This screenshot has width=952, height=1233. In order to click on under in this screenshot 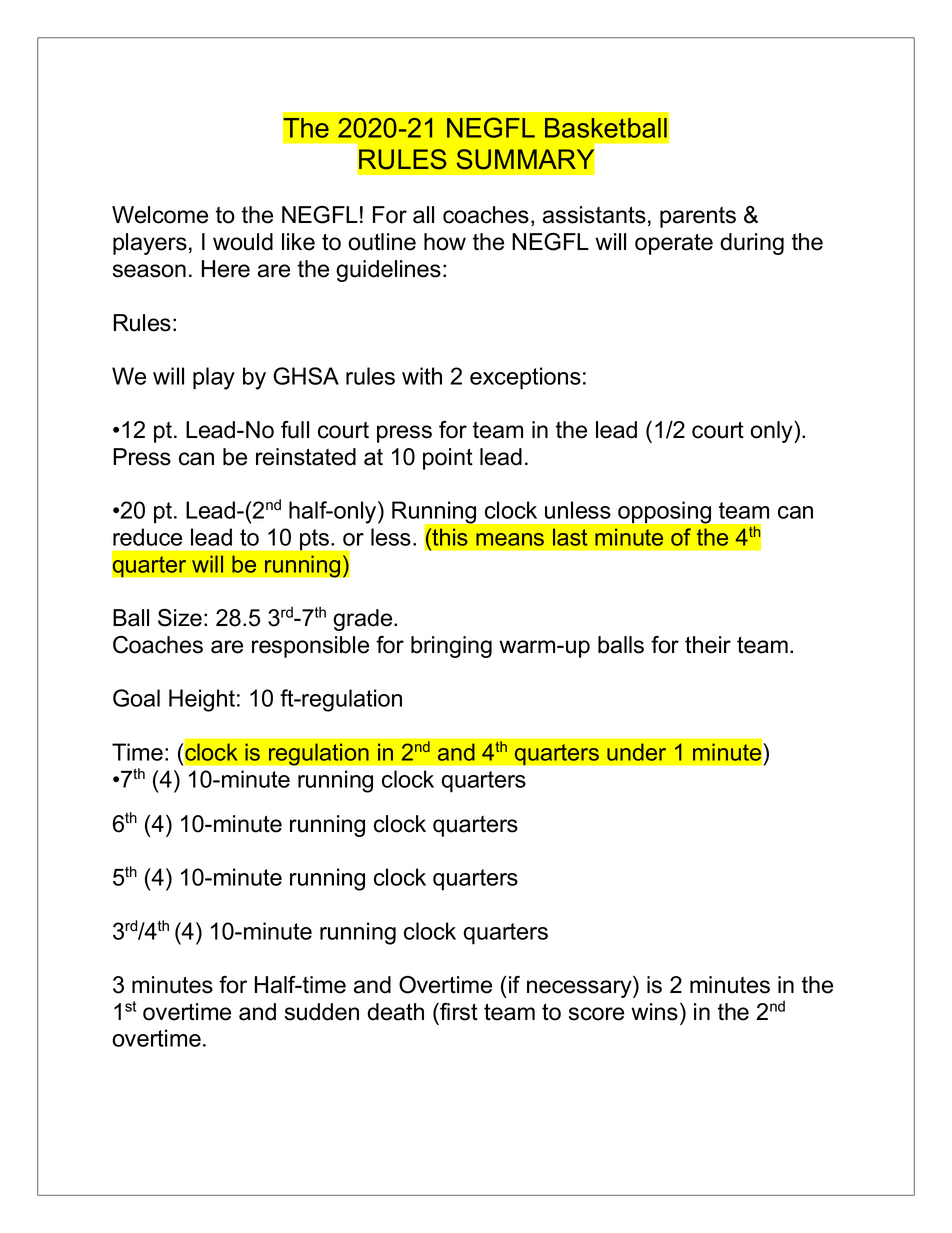, I will do `click(636, 752)`.
